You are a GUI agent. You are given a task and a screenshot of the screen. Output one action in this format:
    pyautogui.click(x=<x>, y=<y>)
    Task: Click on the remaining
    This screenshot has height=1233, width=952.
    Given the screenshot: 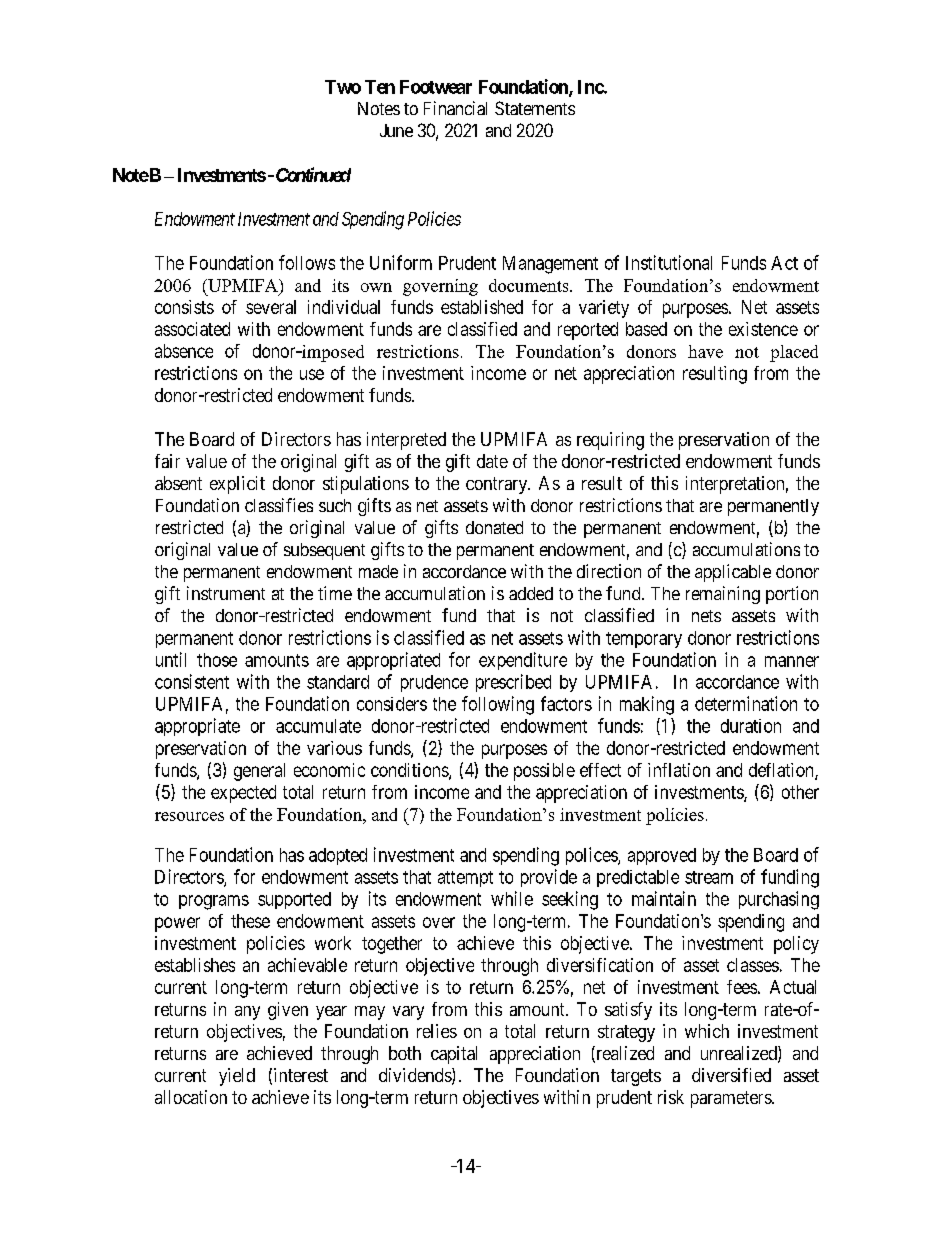 What is the action you would take?
    pyautogui.click(x=723, y=595)
